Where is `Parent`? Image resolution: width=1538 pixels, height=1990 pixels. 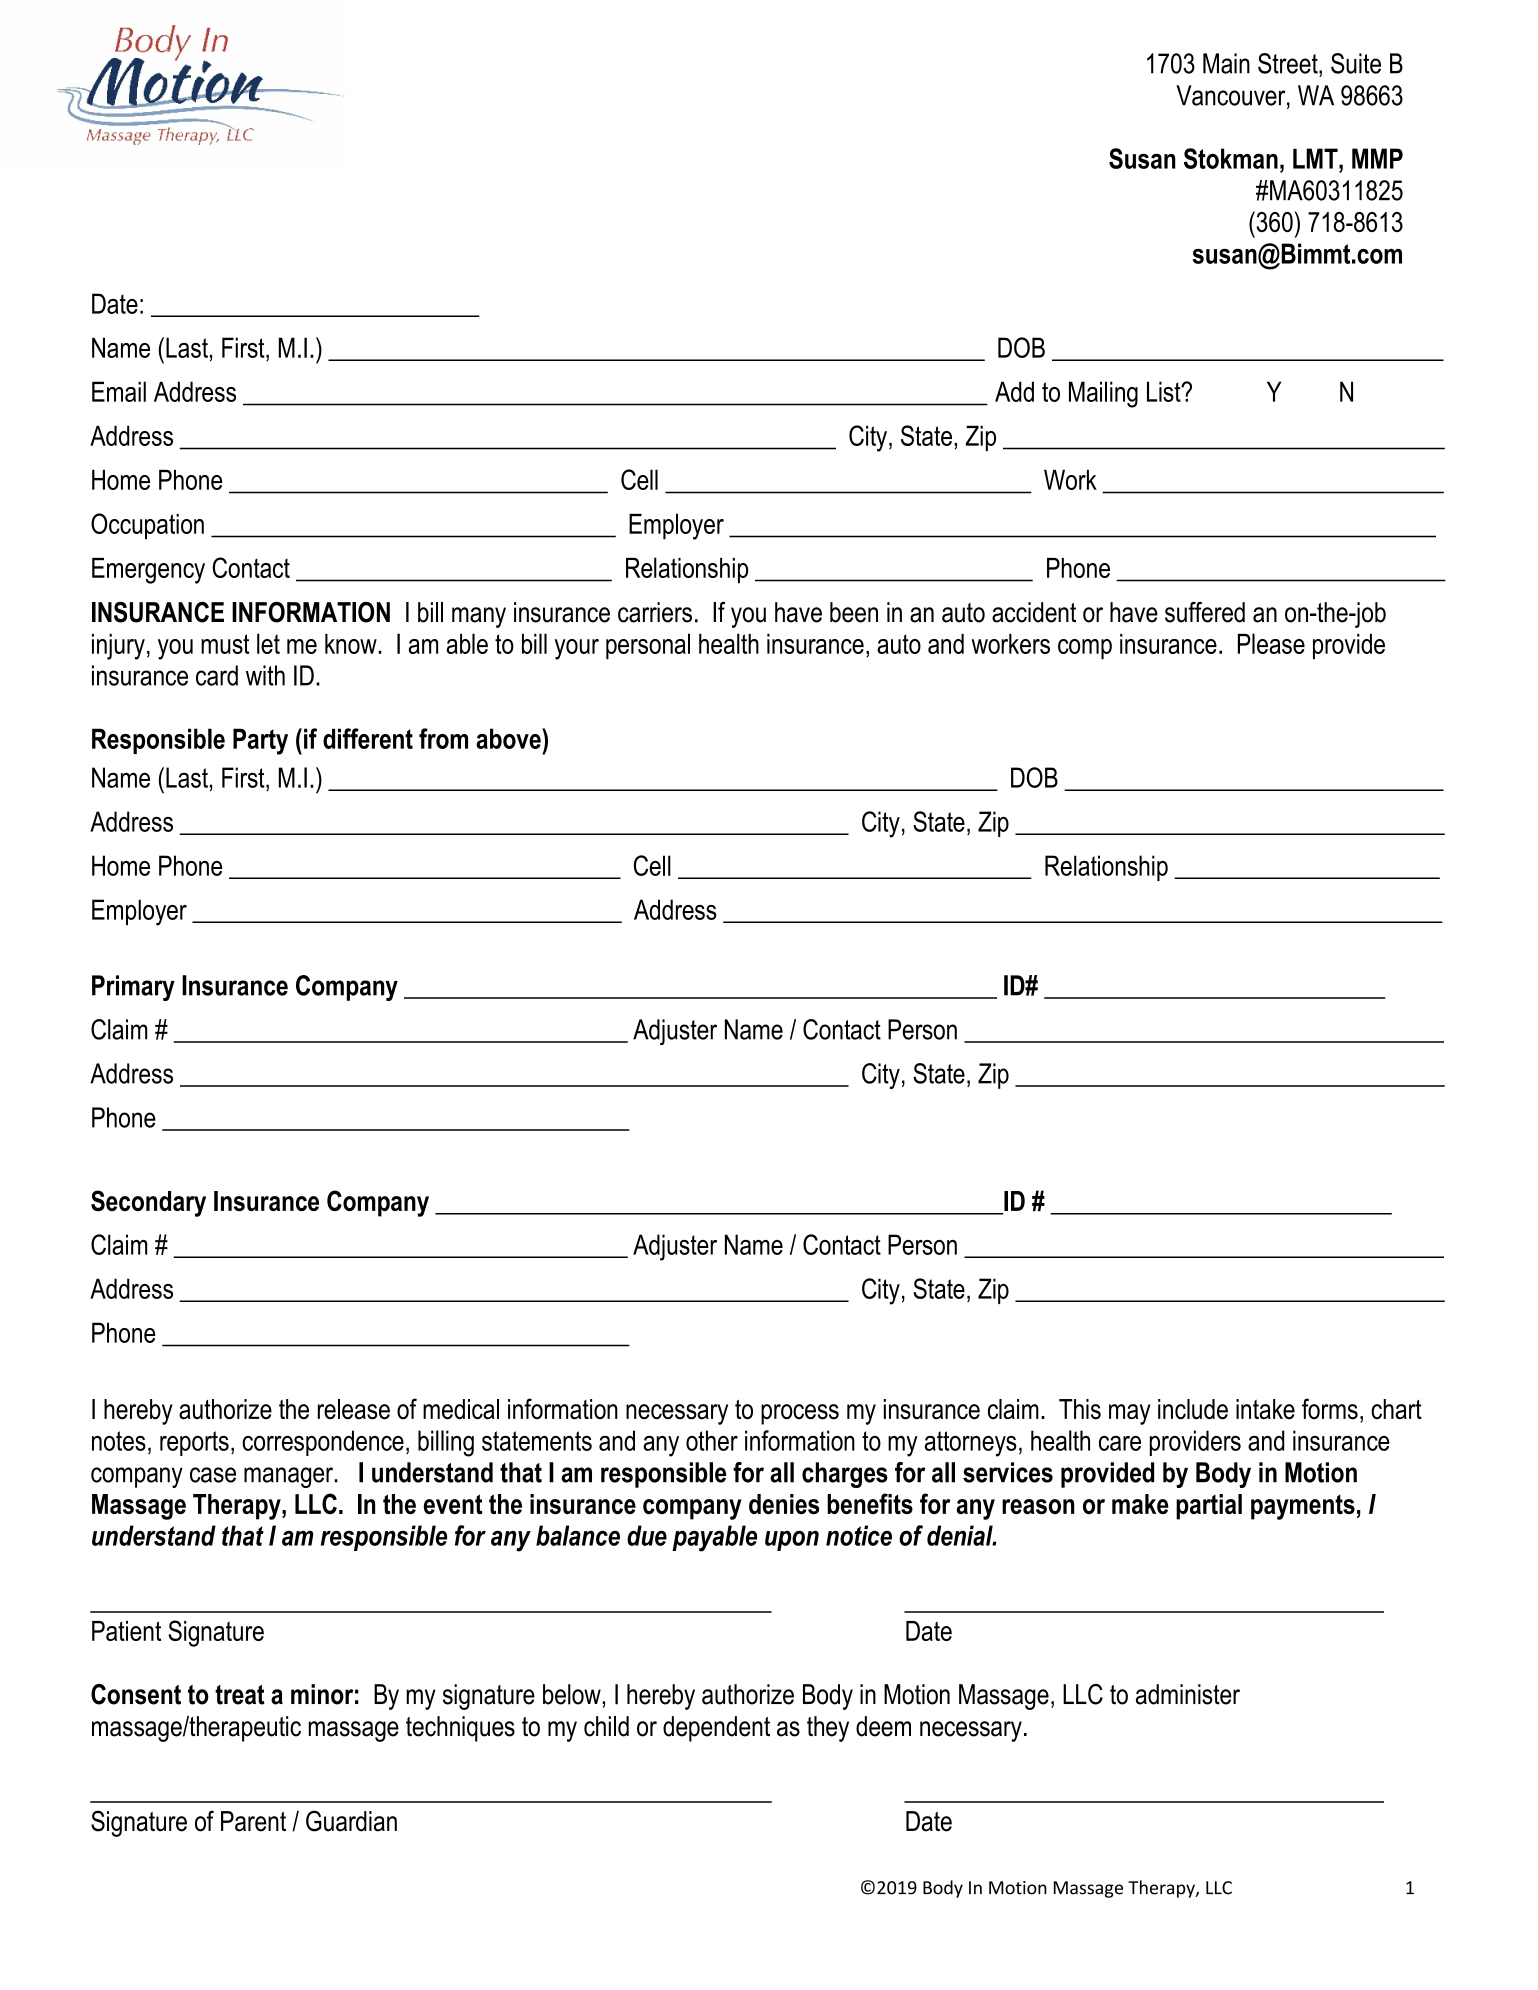
Parent is located at coordinates (253, 1821).
